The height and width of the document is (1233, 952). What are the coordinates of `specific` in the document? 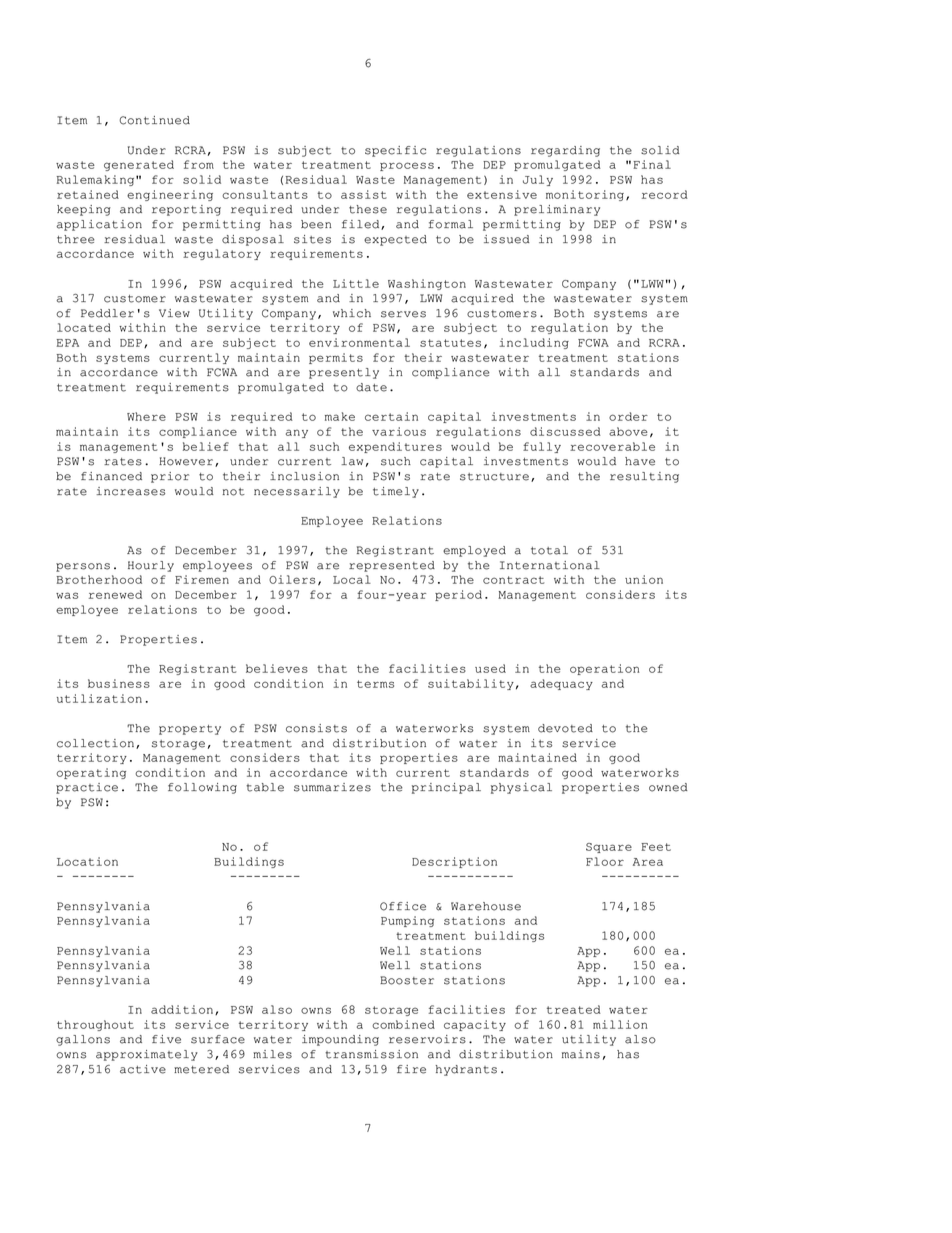 It's located at (395, 151).
